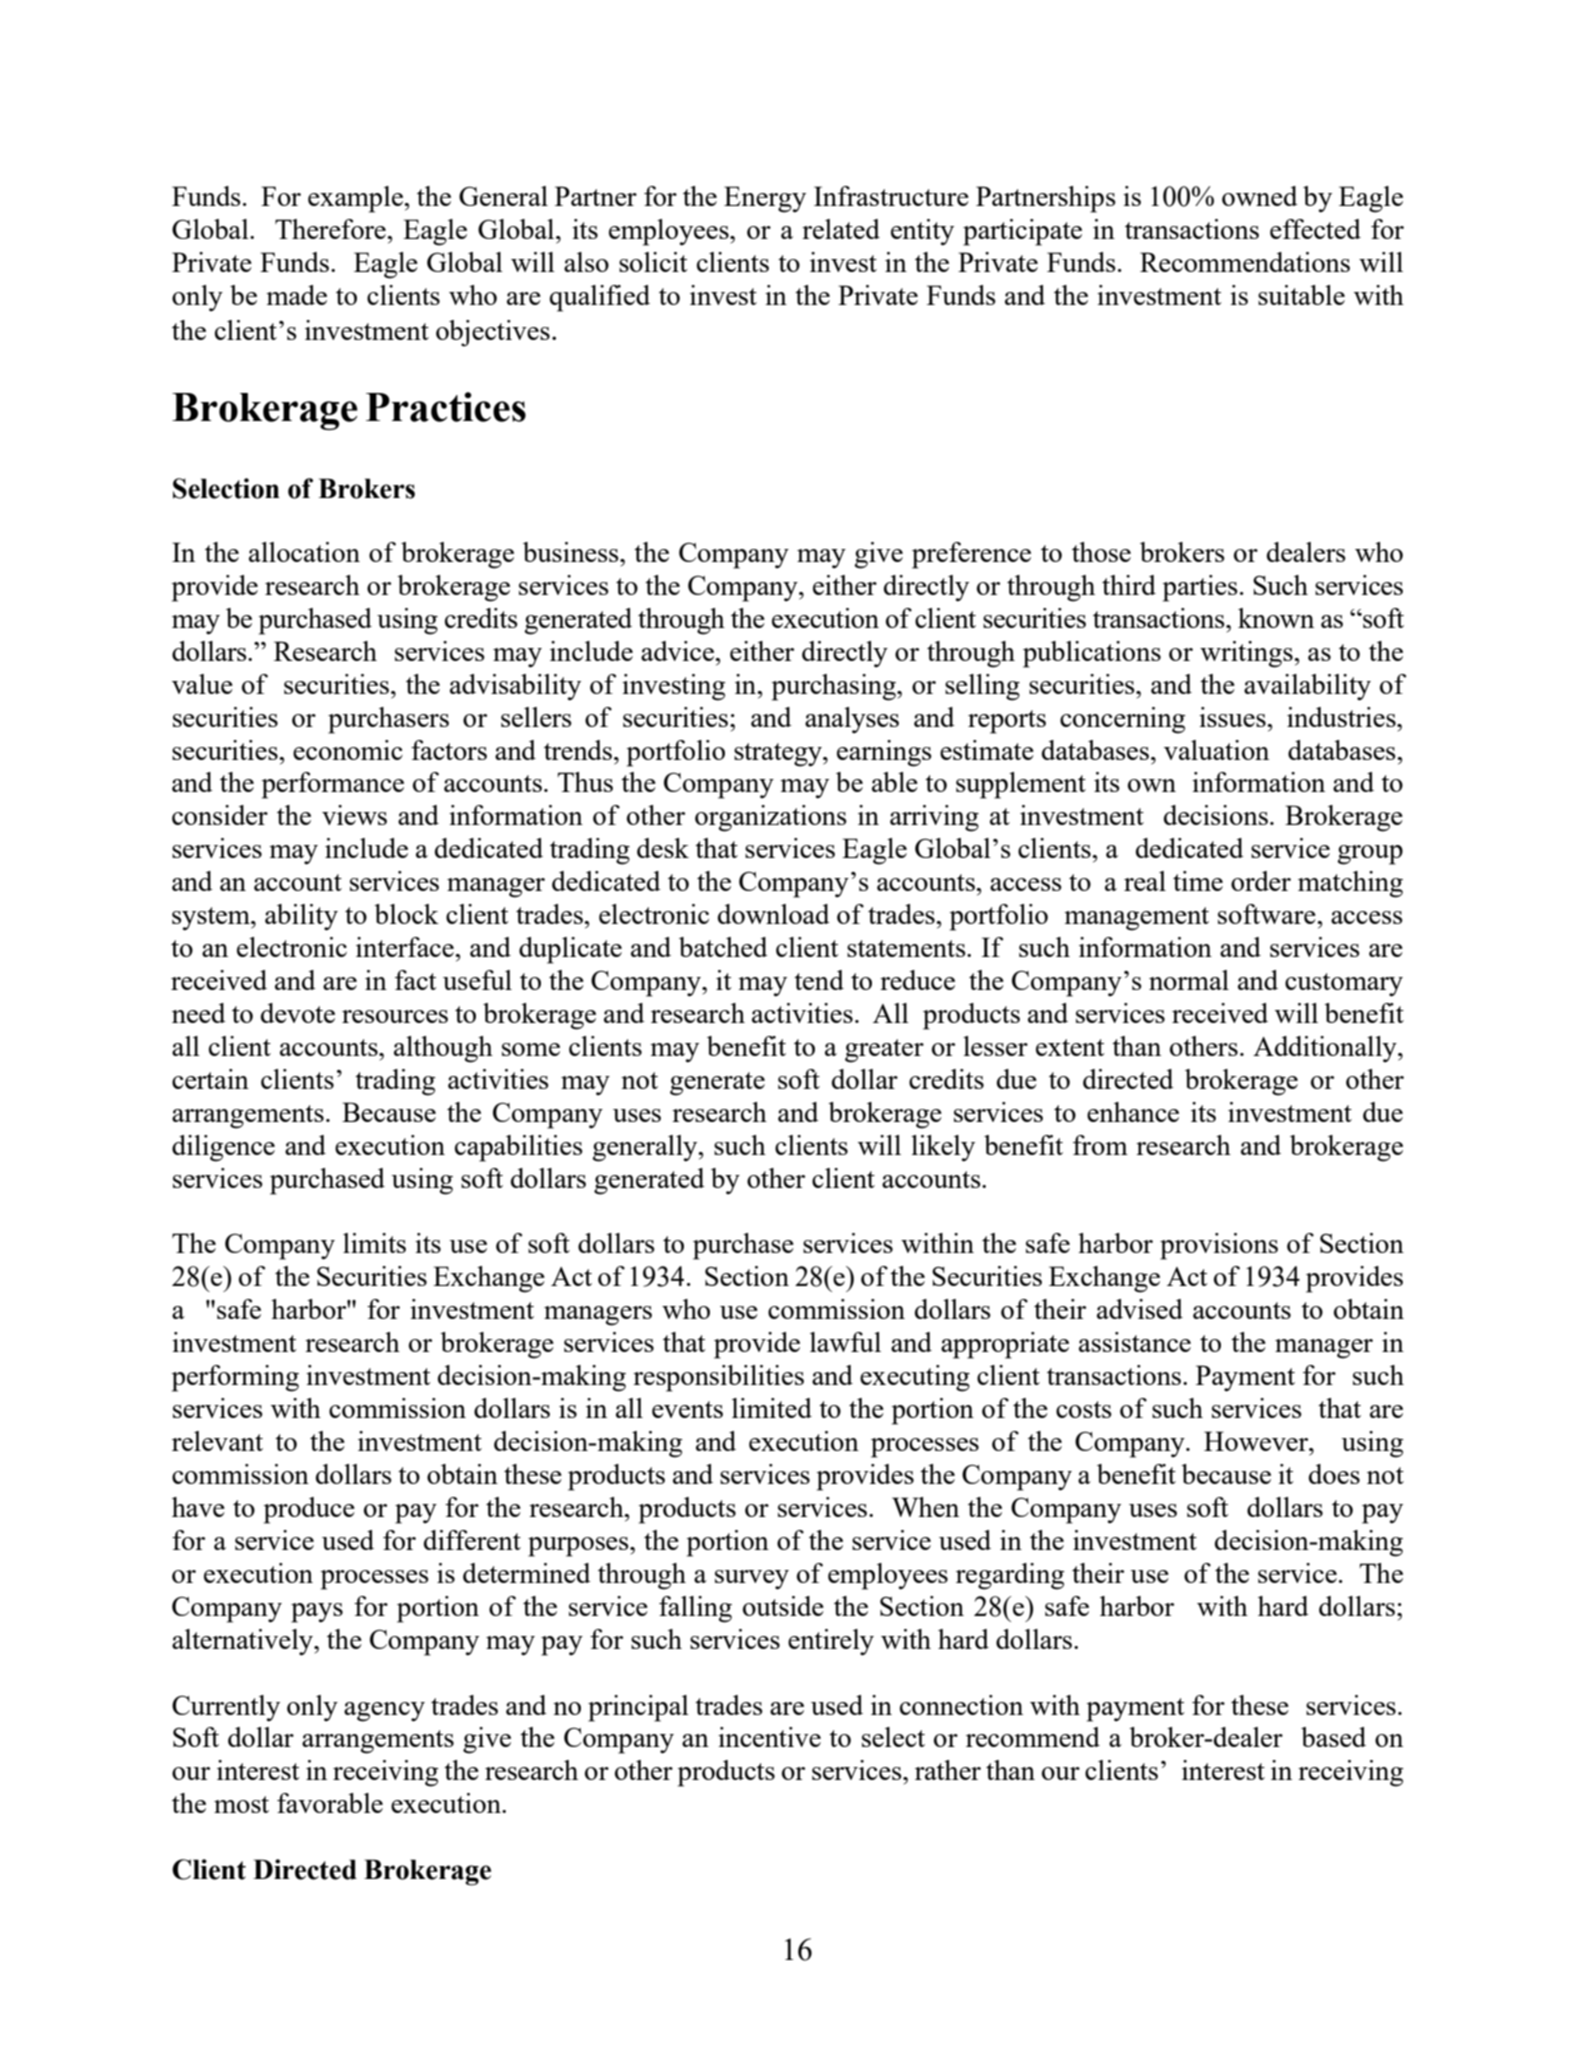 The image size is (1594, 2062). Describe the element at coordinates (384, 1712) in the screenshot. I see `agency` at that location.
